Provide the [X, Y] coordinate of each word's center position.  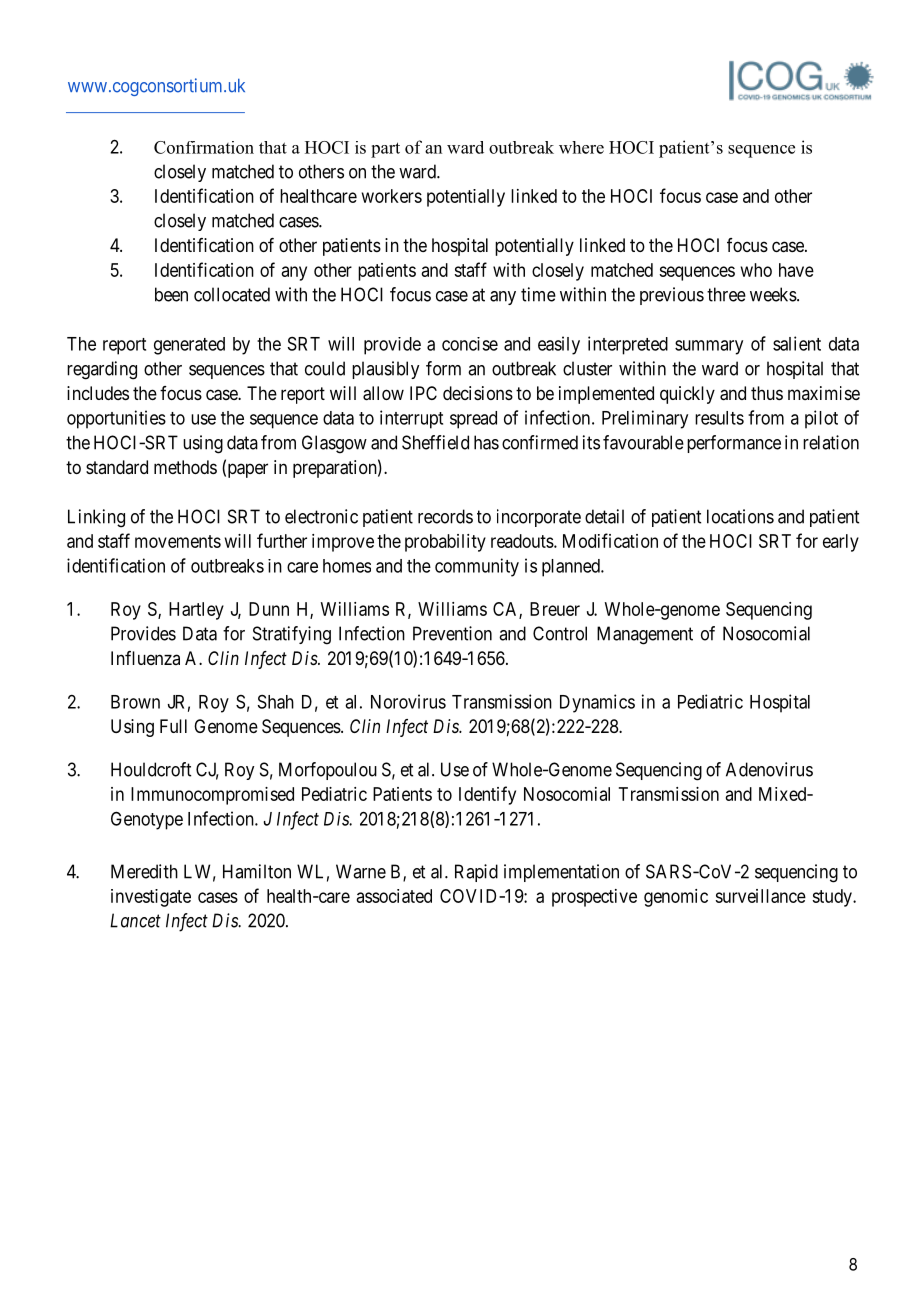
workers [392, 196]
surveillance [760, 896]
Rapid [476, 873]
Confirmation [204, 147]
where [581, 147]
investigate [151, 898]
